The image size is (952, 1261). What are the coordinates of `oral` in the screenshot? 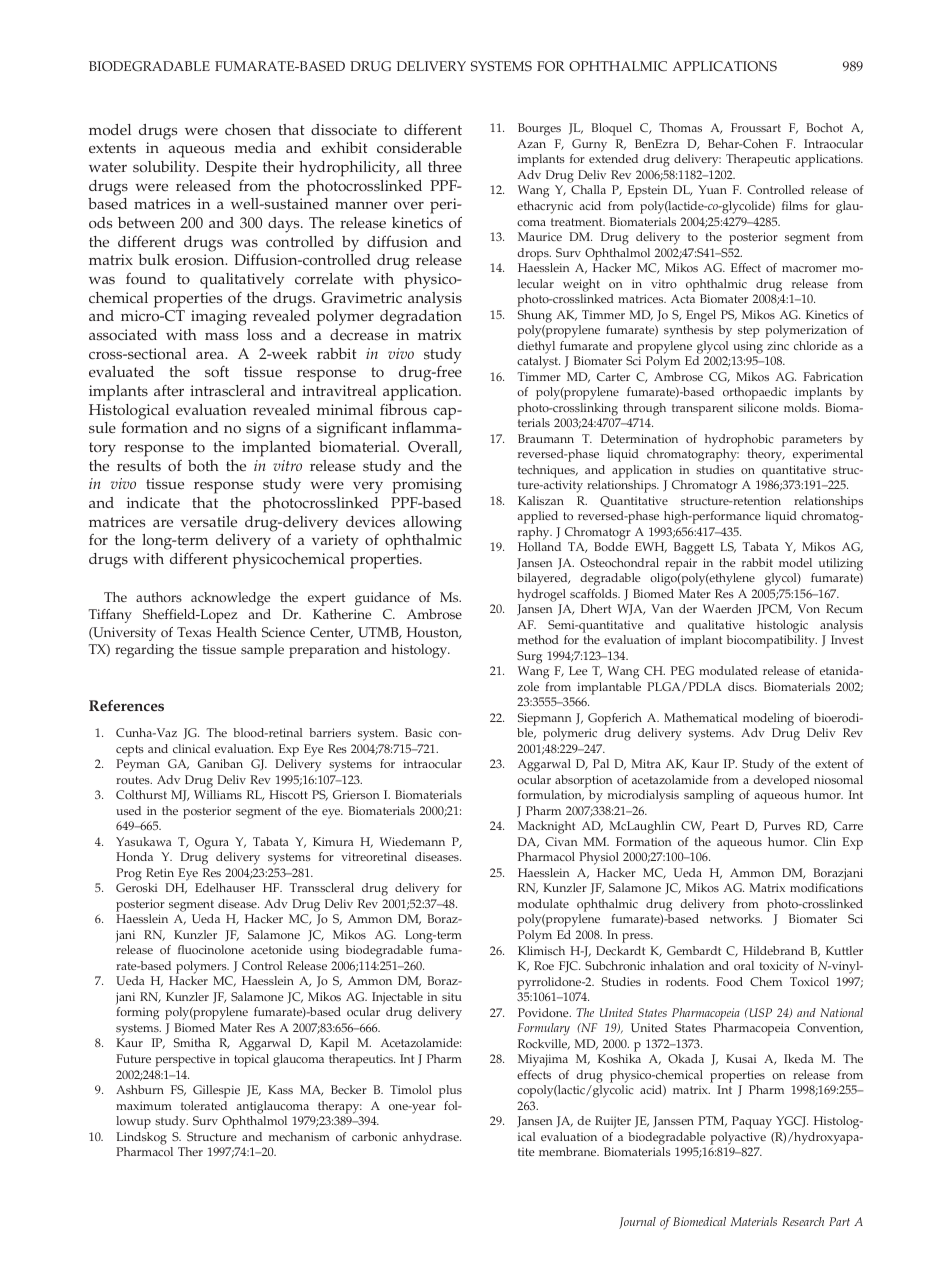 It's located at (744, 965).
